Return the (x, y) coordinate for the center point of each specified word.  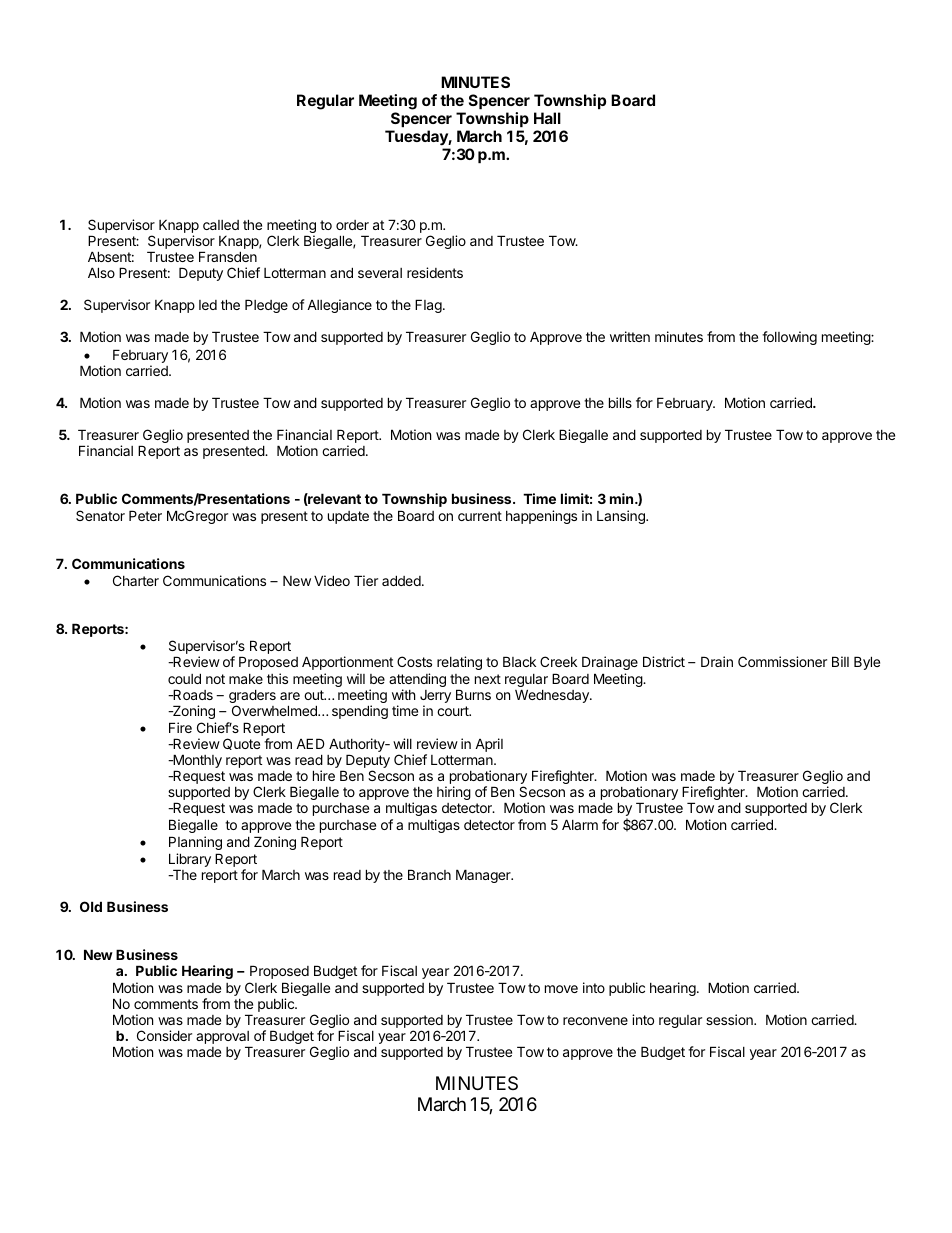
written (630, 336)
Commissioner (782, 661)
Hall (547, 118)
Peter (145, 515)
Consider (164, 1035)
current (480, 516)
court (454, 711)
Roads (192, 694)
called (221, 225)
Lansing (622, 517)
